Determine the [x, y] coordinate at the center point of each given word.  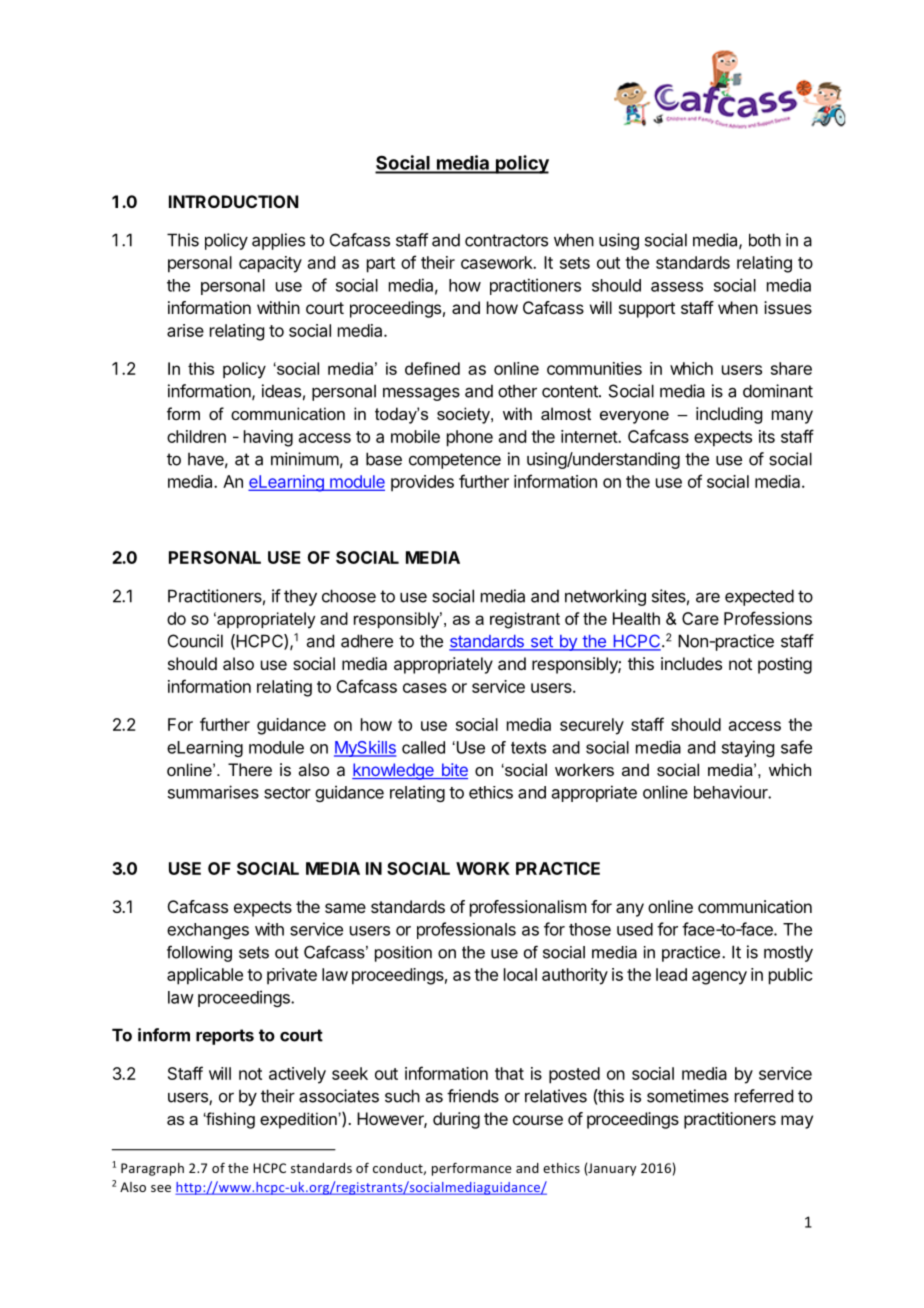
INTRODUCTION [233, 201]
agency [719, 978]
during [456, 1120]
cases [425, 688]
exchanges [208, 931]
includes [691, 663]
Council [195, 641]
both [765, 240]
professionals [466, 930]
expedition [299, 1120]
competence [455, 461]
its [767, 436]
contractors [506, 240]
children [196, 436]
